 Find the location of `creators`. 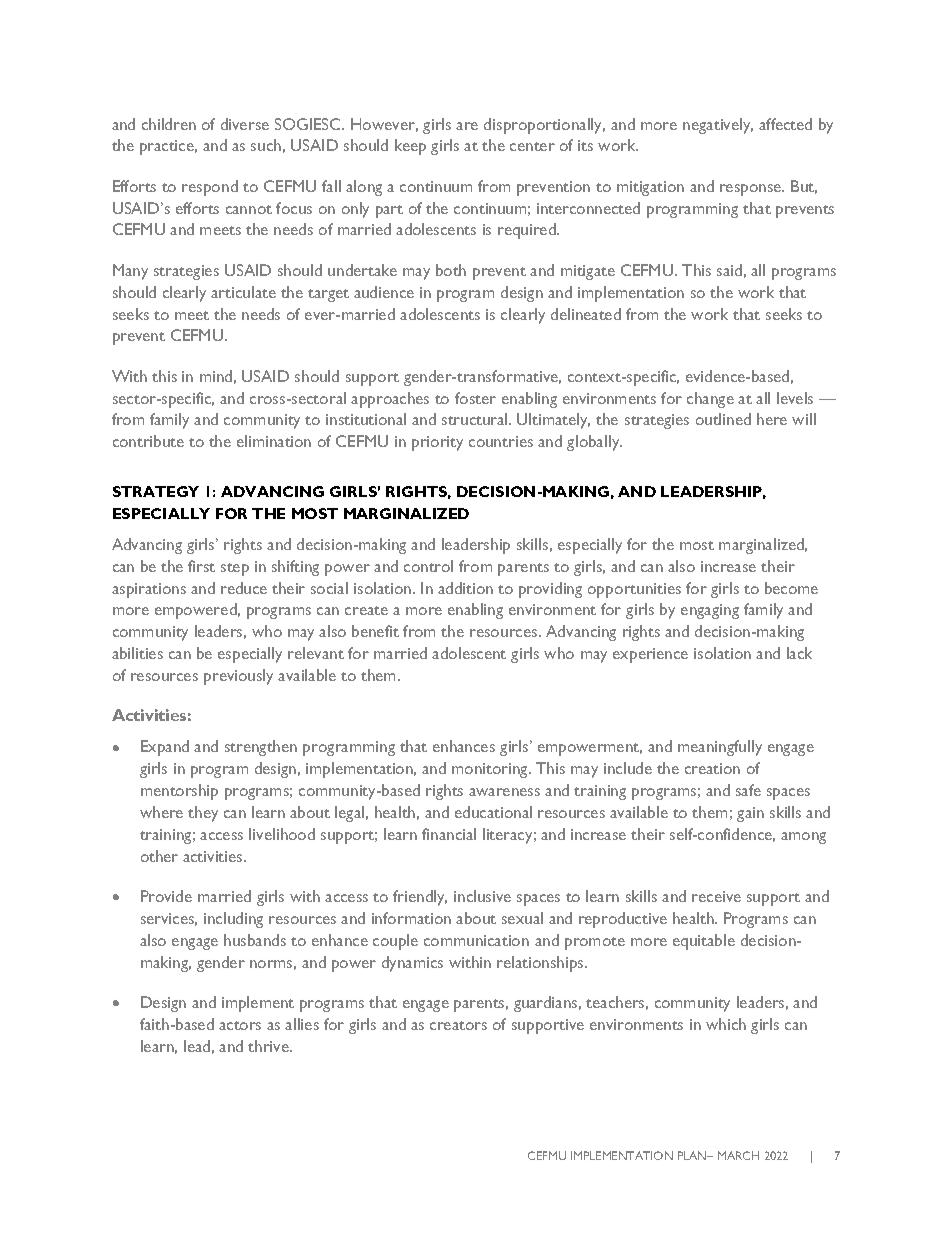

creators is located at coordinates (458, 1025).
